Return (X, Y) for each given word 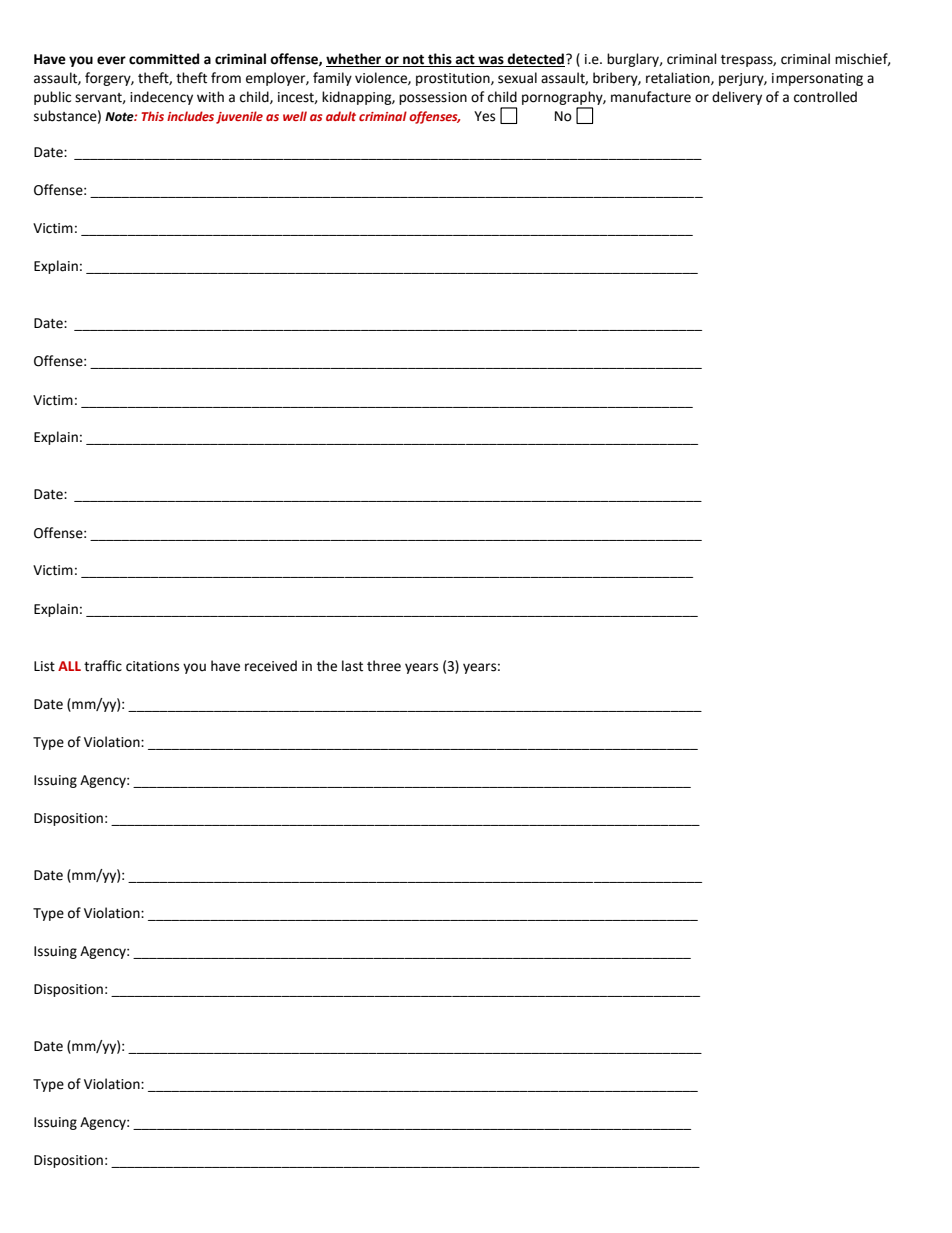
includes (190, 116)
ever (111, 60)
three (384, 666)
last (352, 666)
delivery (737, 98)
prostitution (454, 79)
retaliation (679, 78)
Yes (484, 116)
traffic (103, 666)
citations (152, 666)
